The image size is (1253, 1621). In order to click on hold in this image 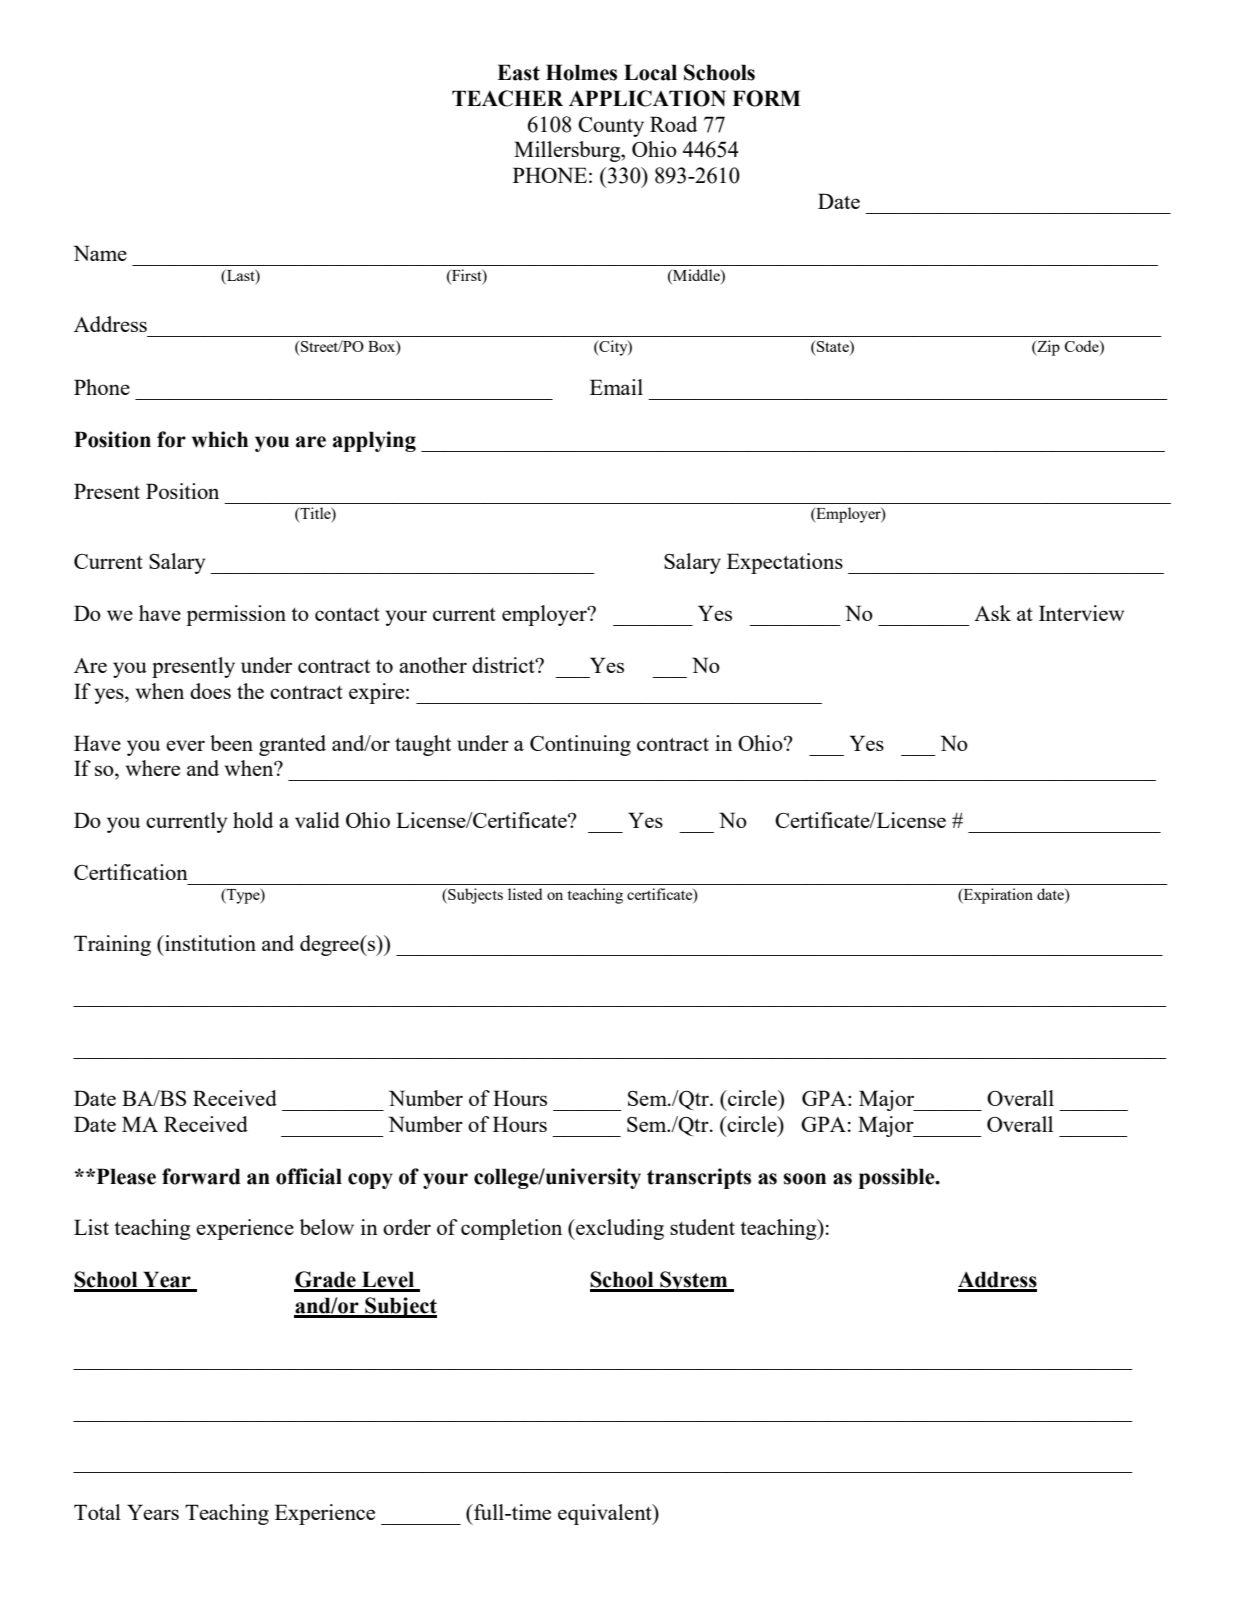, I will do `click(253, 820)`.
